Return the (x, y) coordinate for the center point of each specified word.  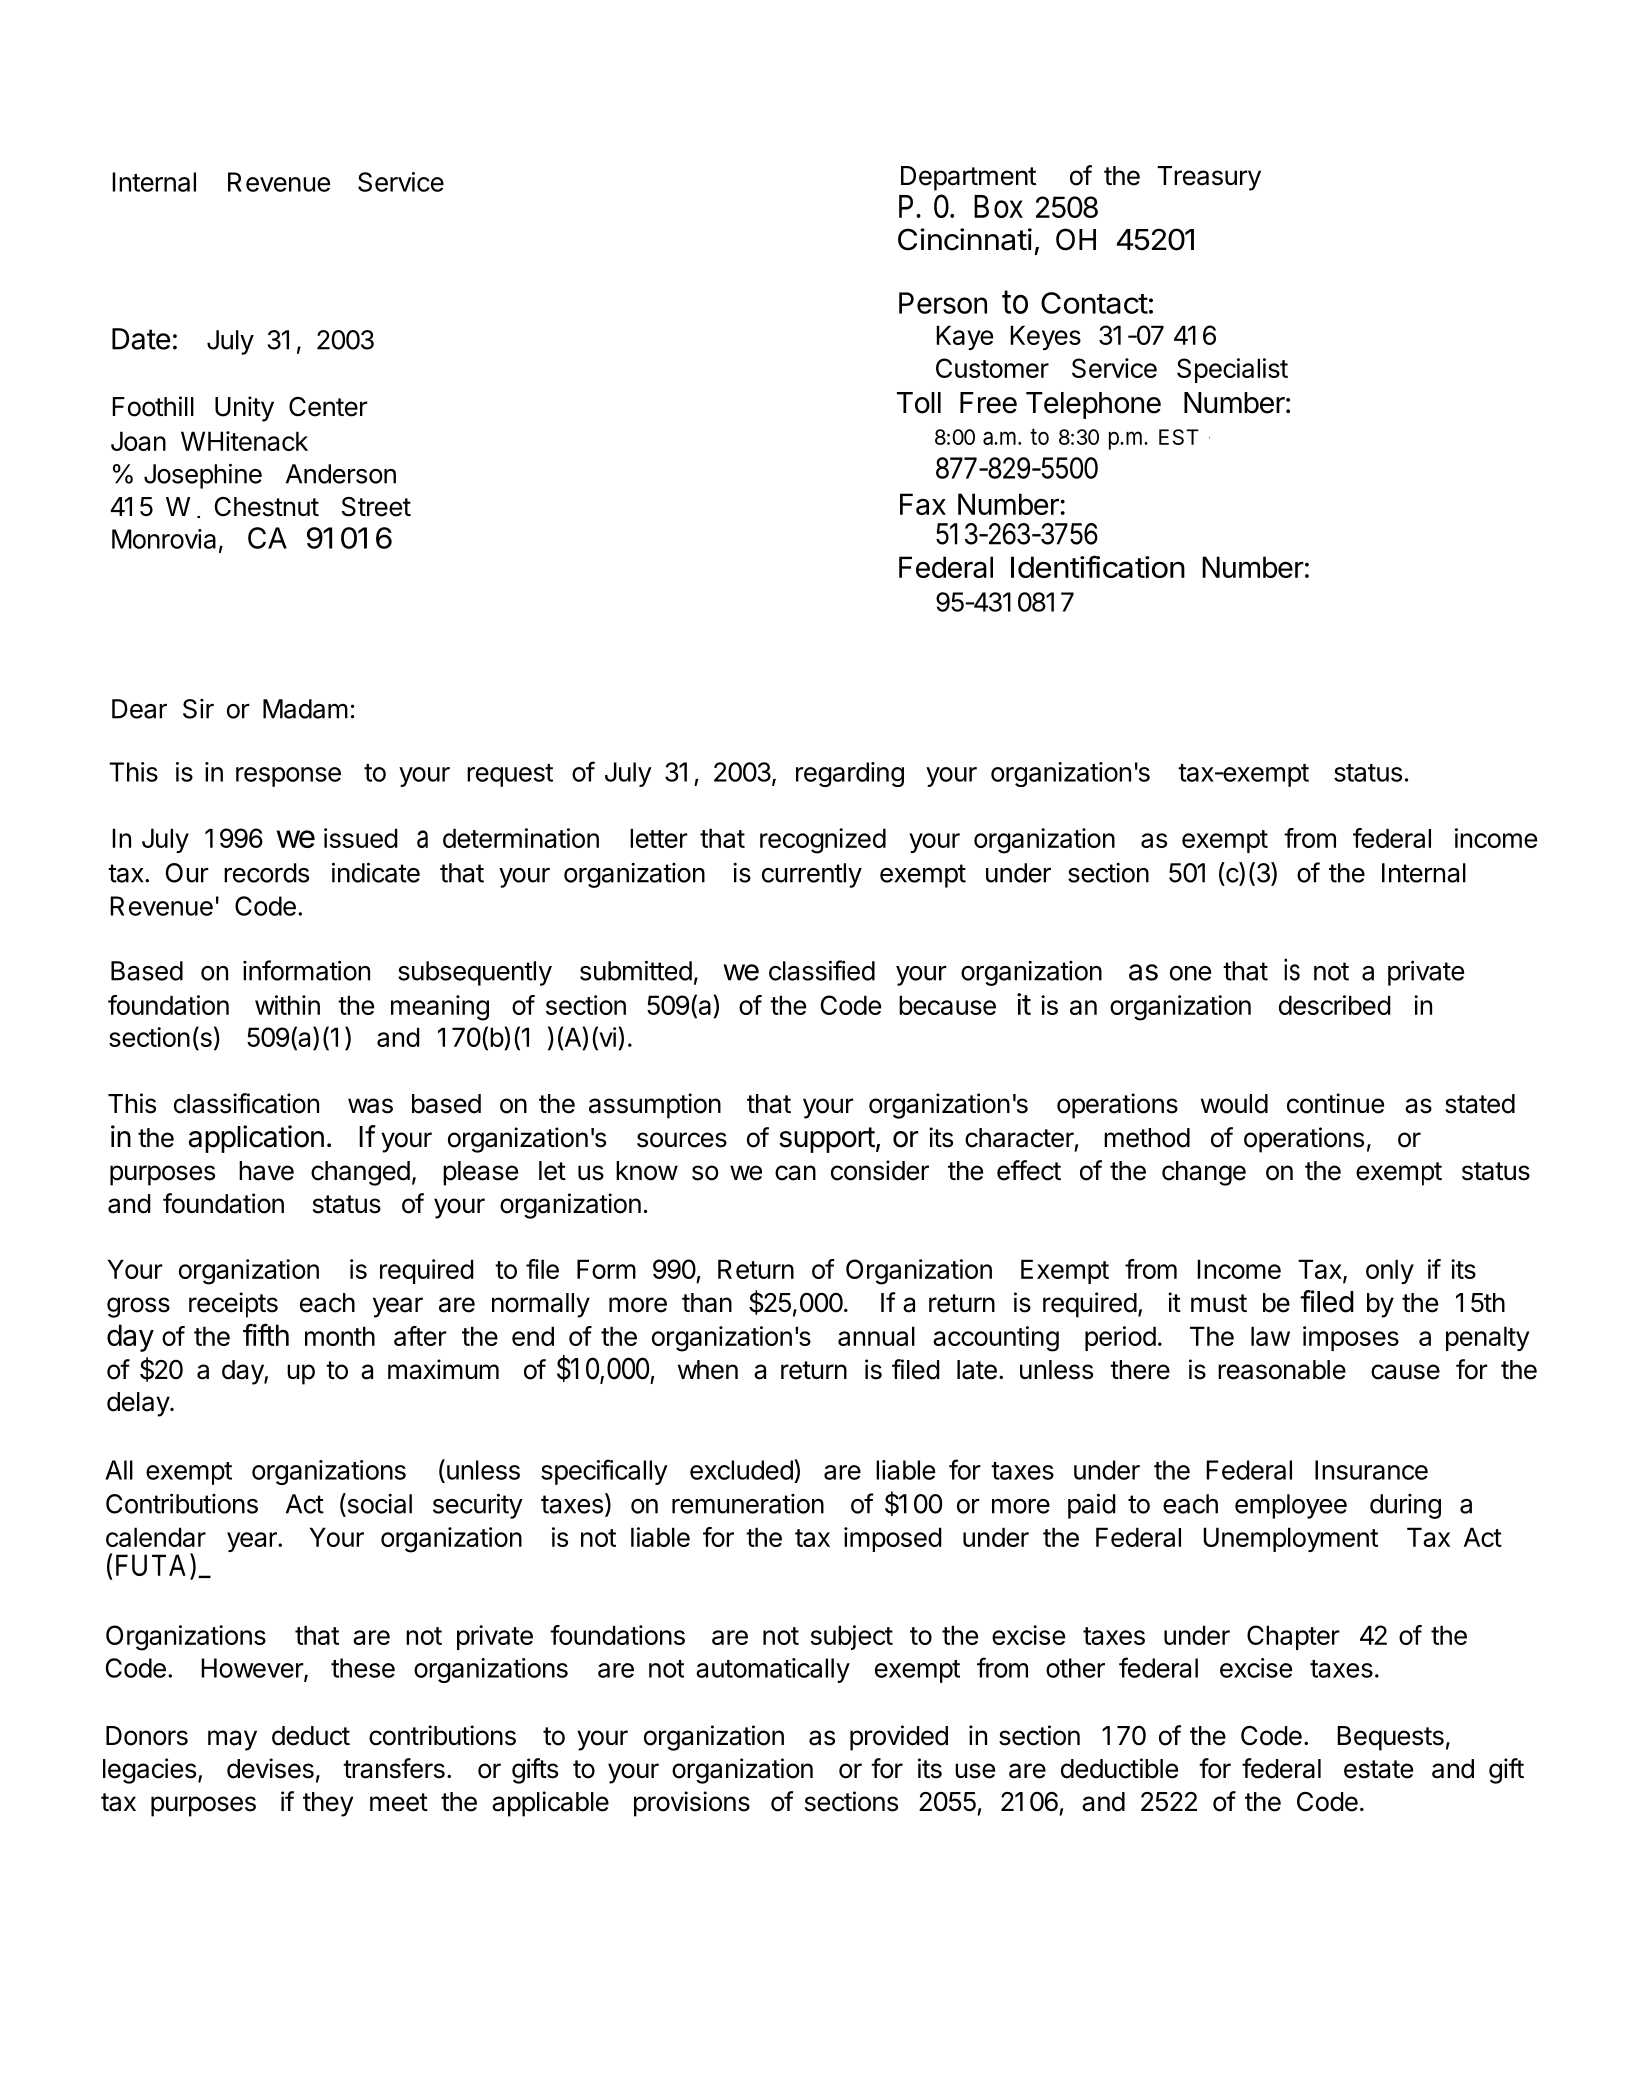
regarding (850, 774)
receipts (233, 1305)
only (1390, 1271)
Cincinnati (965, 239)
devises (270, 1768)
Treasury (1209, 178)
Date (141, 339)
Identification (1098, 566)
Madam (305, 709)
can (795, 1173)
